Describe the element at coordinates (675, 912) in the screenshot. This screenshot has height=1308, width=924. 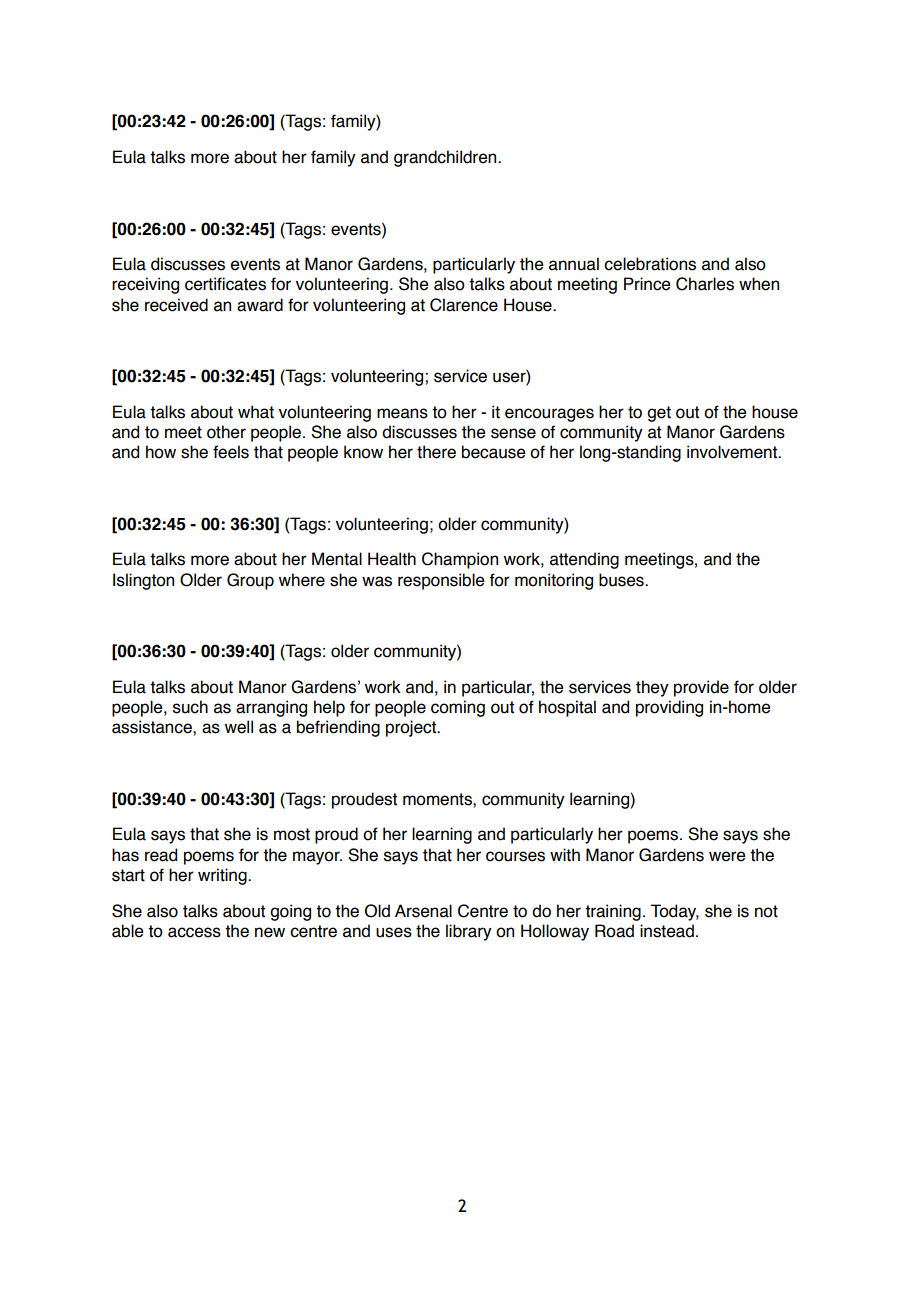
I see `Today` at that location.
